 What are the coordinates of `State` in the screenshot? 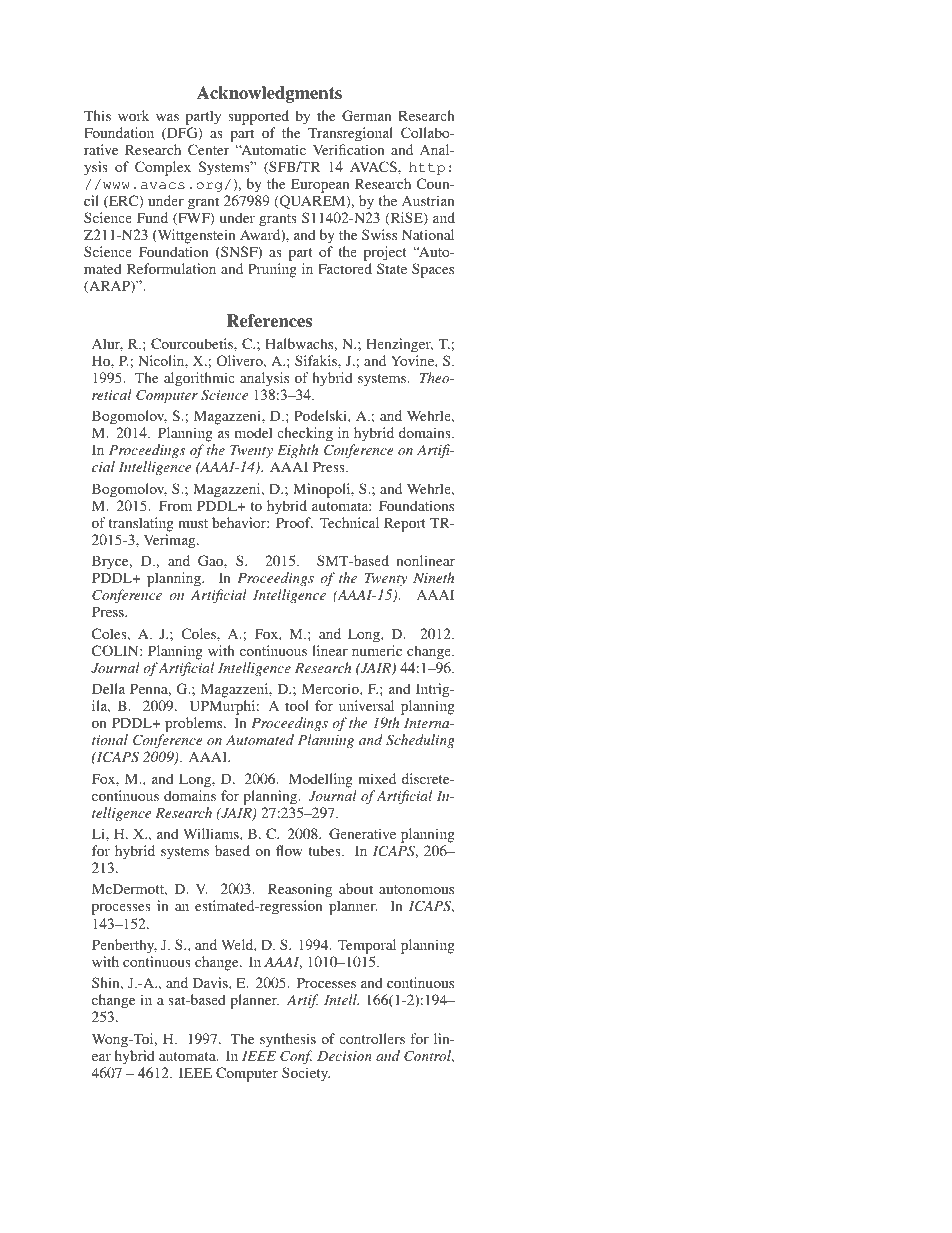 It's located at (392, 268).
